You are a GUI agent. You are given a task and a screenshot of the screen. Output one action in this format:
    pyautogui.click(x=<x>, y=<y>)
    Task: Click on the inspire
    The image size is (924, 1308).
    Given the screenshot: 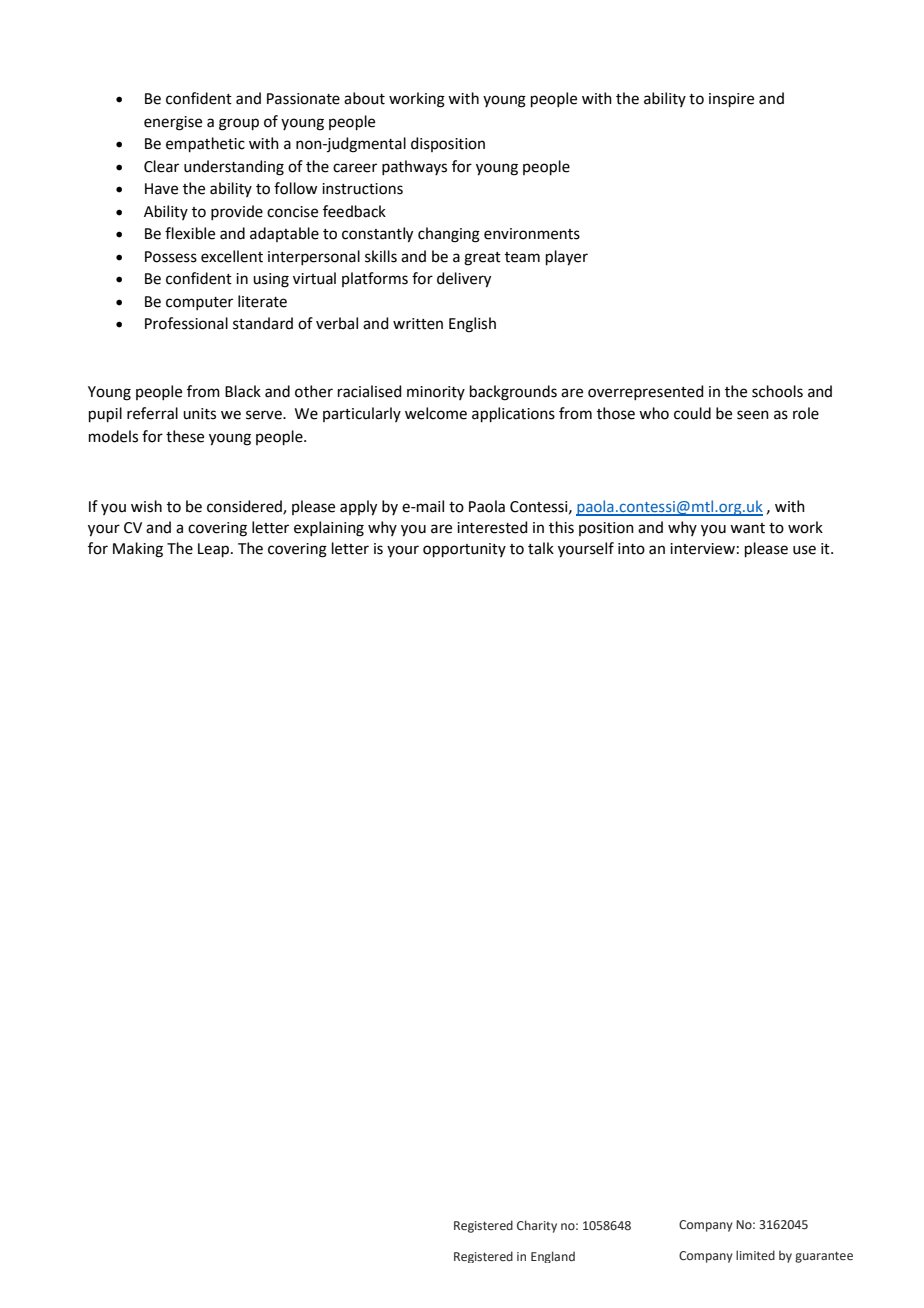 What is the action you would take?
    pyautogui.click(x=731, y=100)
